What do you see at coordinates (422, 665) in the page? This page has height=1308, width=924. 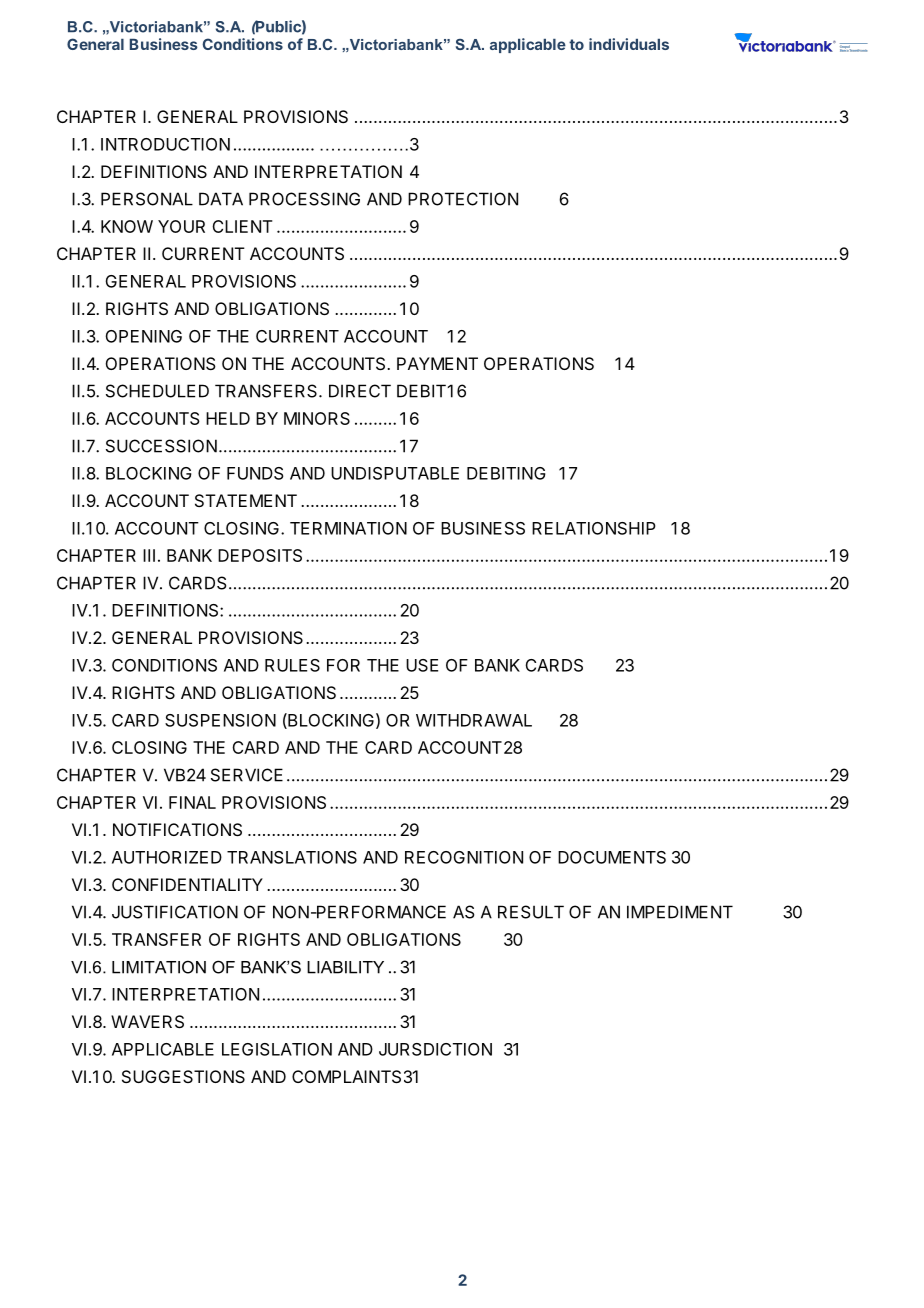 I see `USE` at bounding box center [422, 665].
